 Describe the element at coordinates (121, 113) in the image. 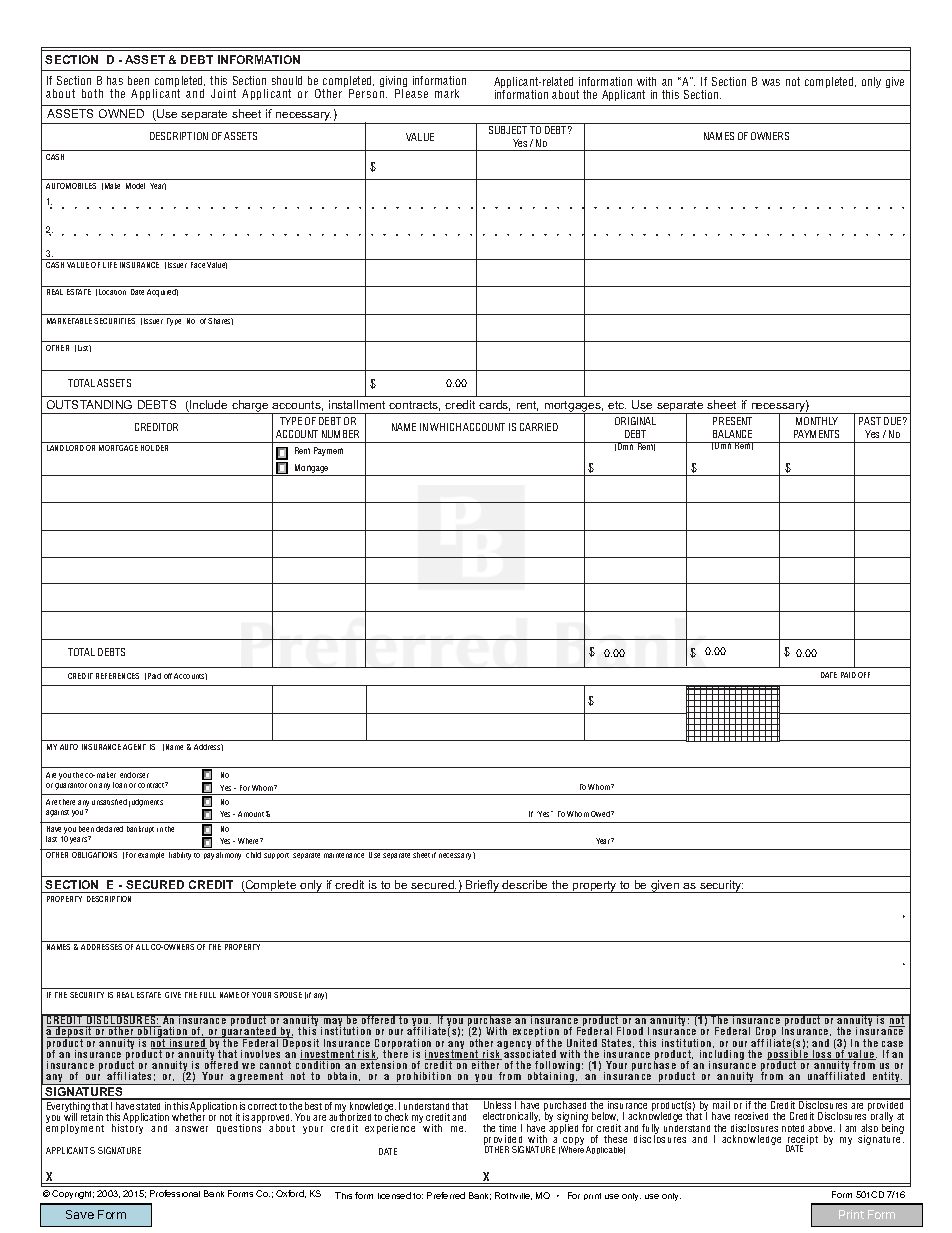

I see `OWNED` at that location.
